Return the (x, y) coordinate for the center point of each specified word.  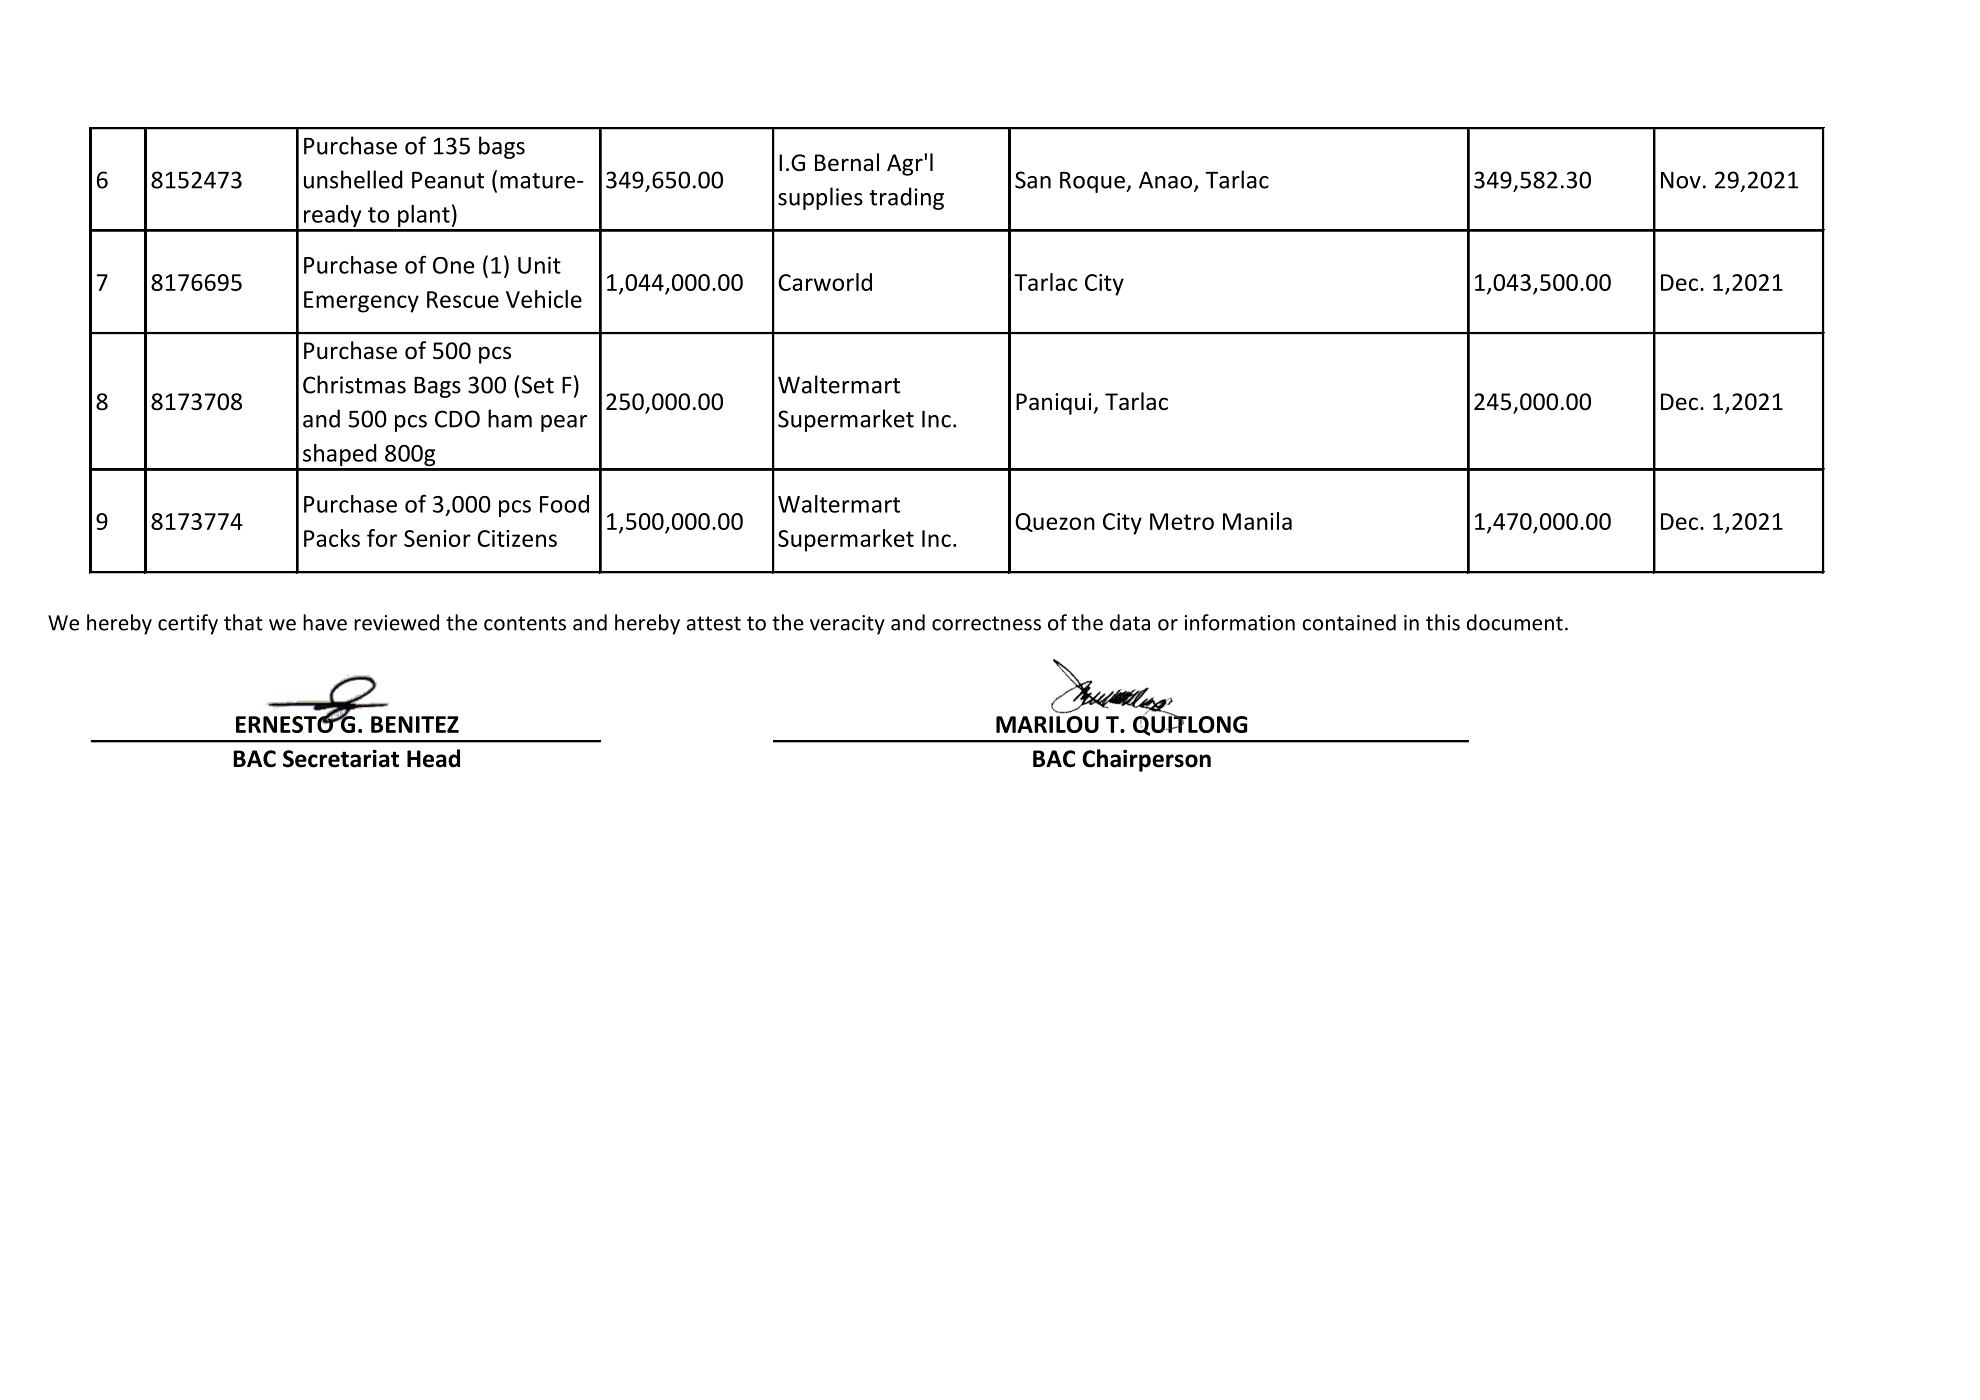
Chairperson (1146, 760)
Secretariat (341, 759)
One (453, 265)
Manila (1257, 521)
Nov (1681, 180)
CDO (457, 419)
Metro (1182, 521)
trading (906, 198)
